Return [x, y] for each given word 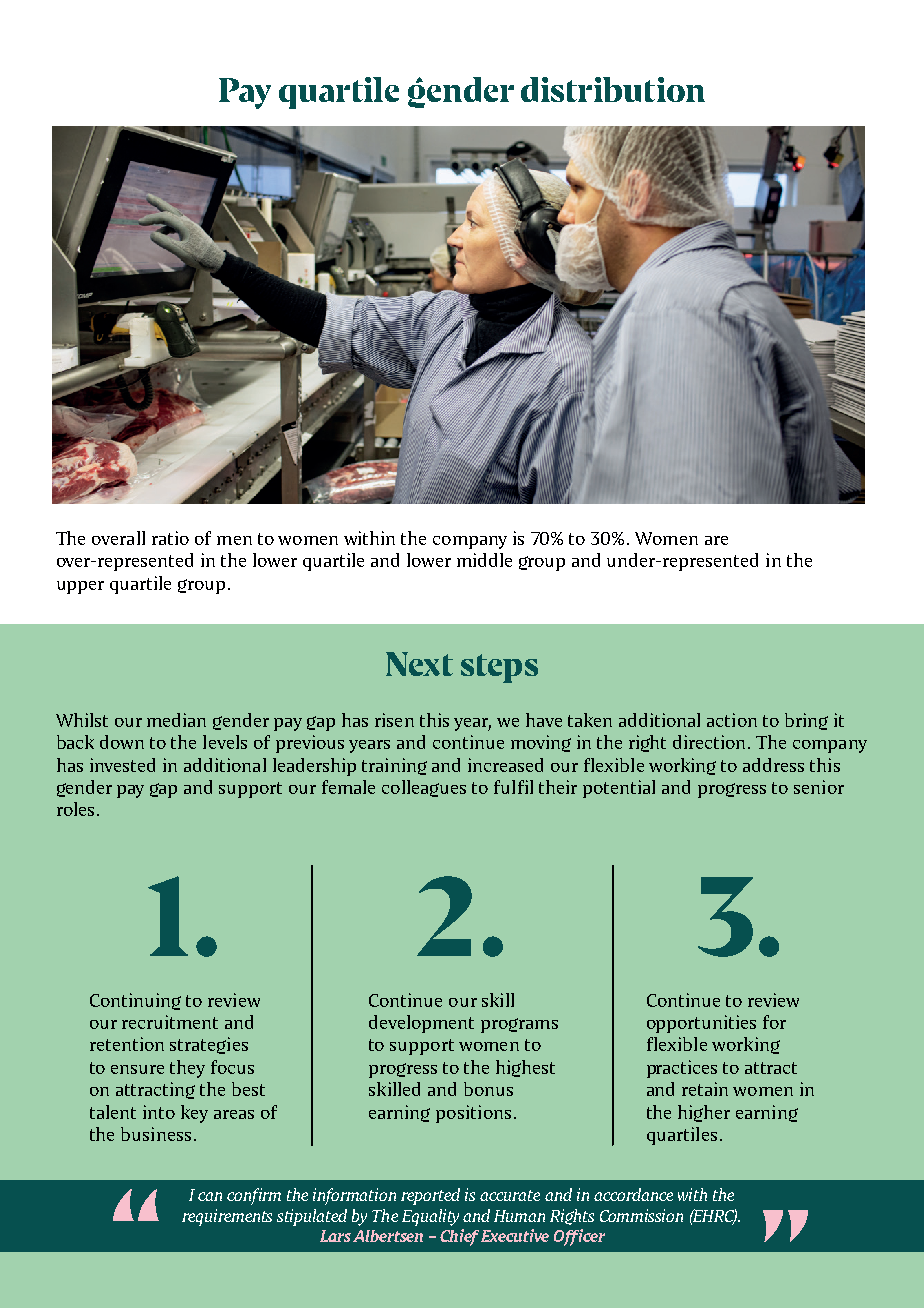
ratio [170, 538]
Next [419, 664]
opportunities [701, 1024]
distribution [613, 89]
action [732, 720]
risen [394, 720]
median [176, 720]
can [210, 1196]
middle [484, 560]
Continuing [135, 1001]
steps [499, 668]
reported [430, 1196]
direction [711, 742]
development [421, 1024]
